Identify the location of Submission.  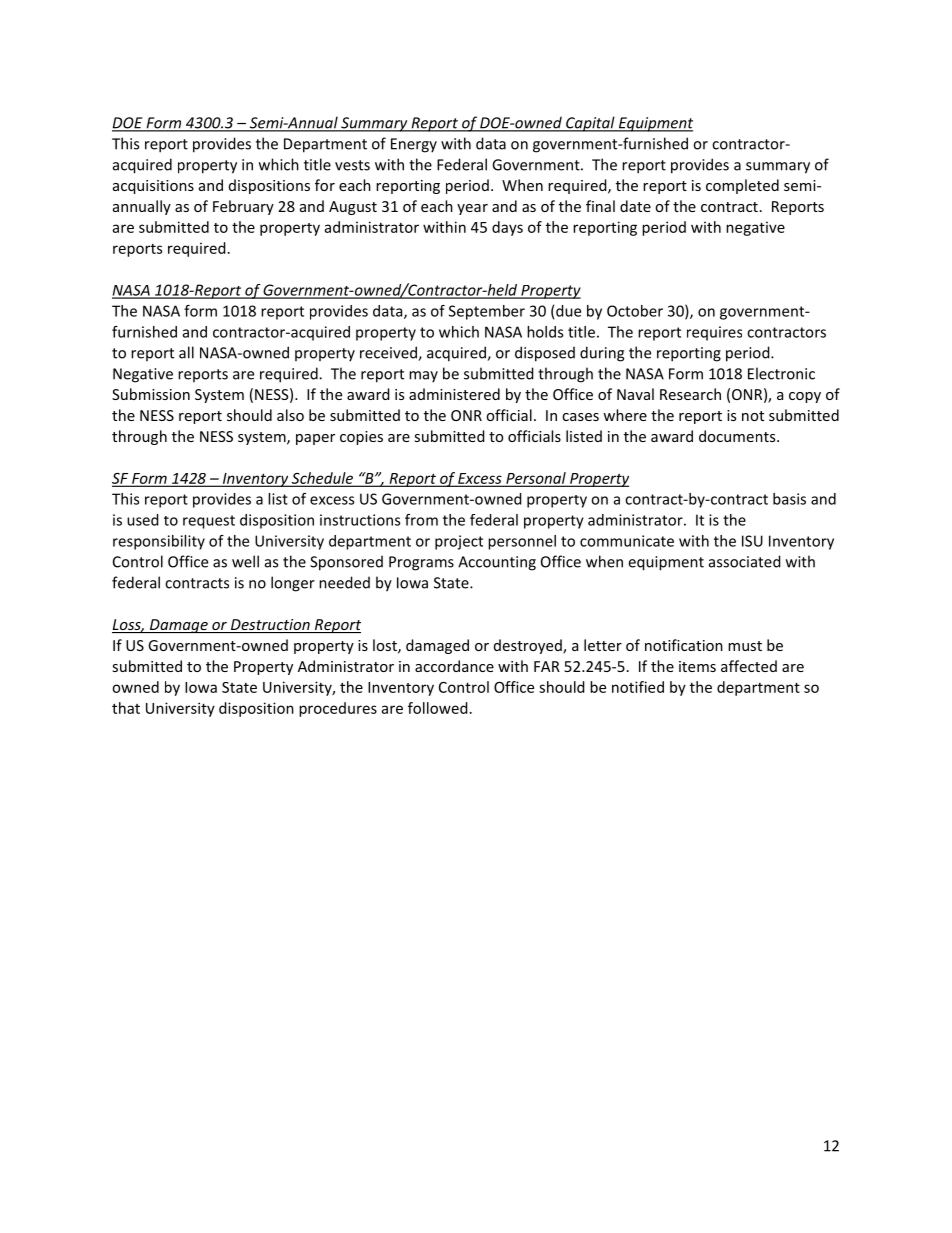
(151, 394).
